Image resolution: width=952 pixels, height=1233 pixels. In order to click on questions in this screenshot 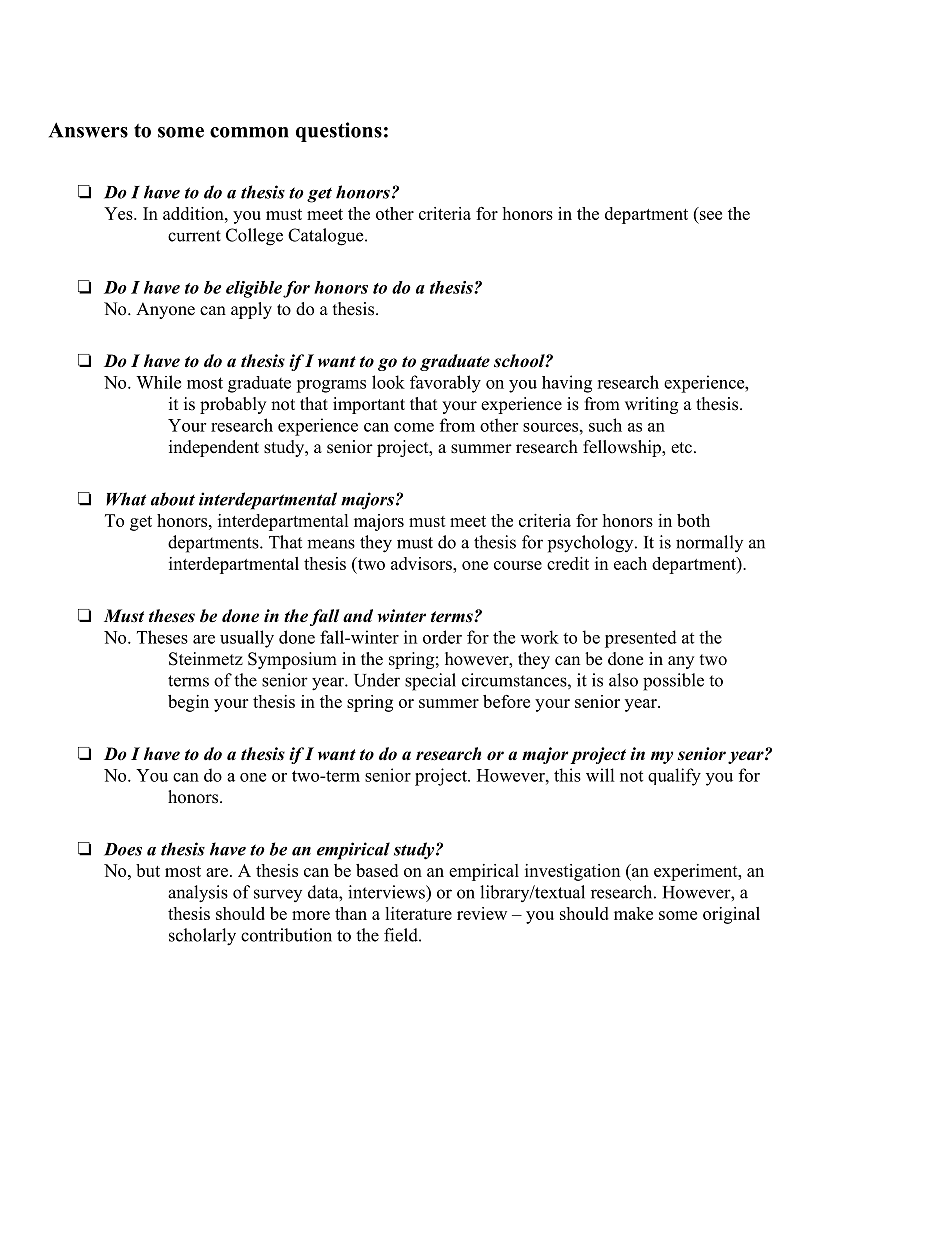, I will do `click(339, 132)`.
